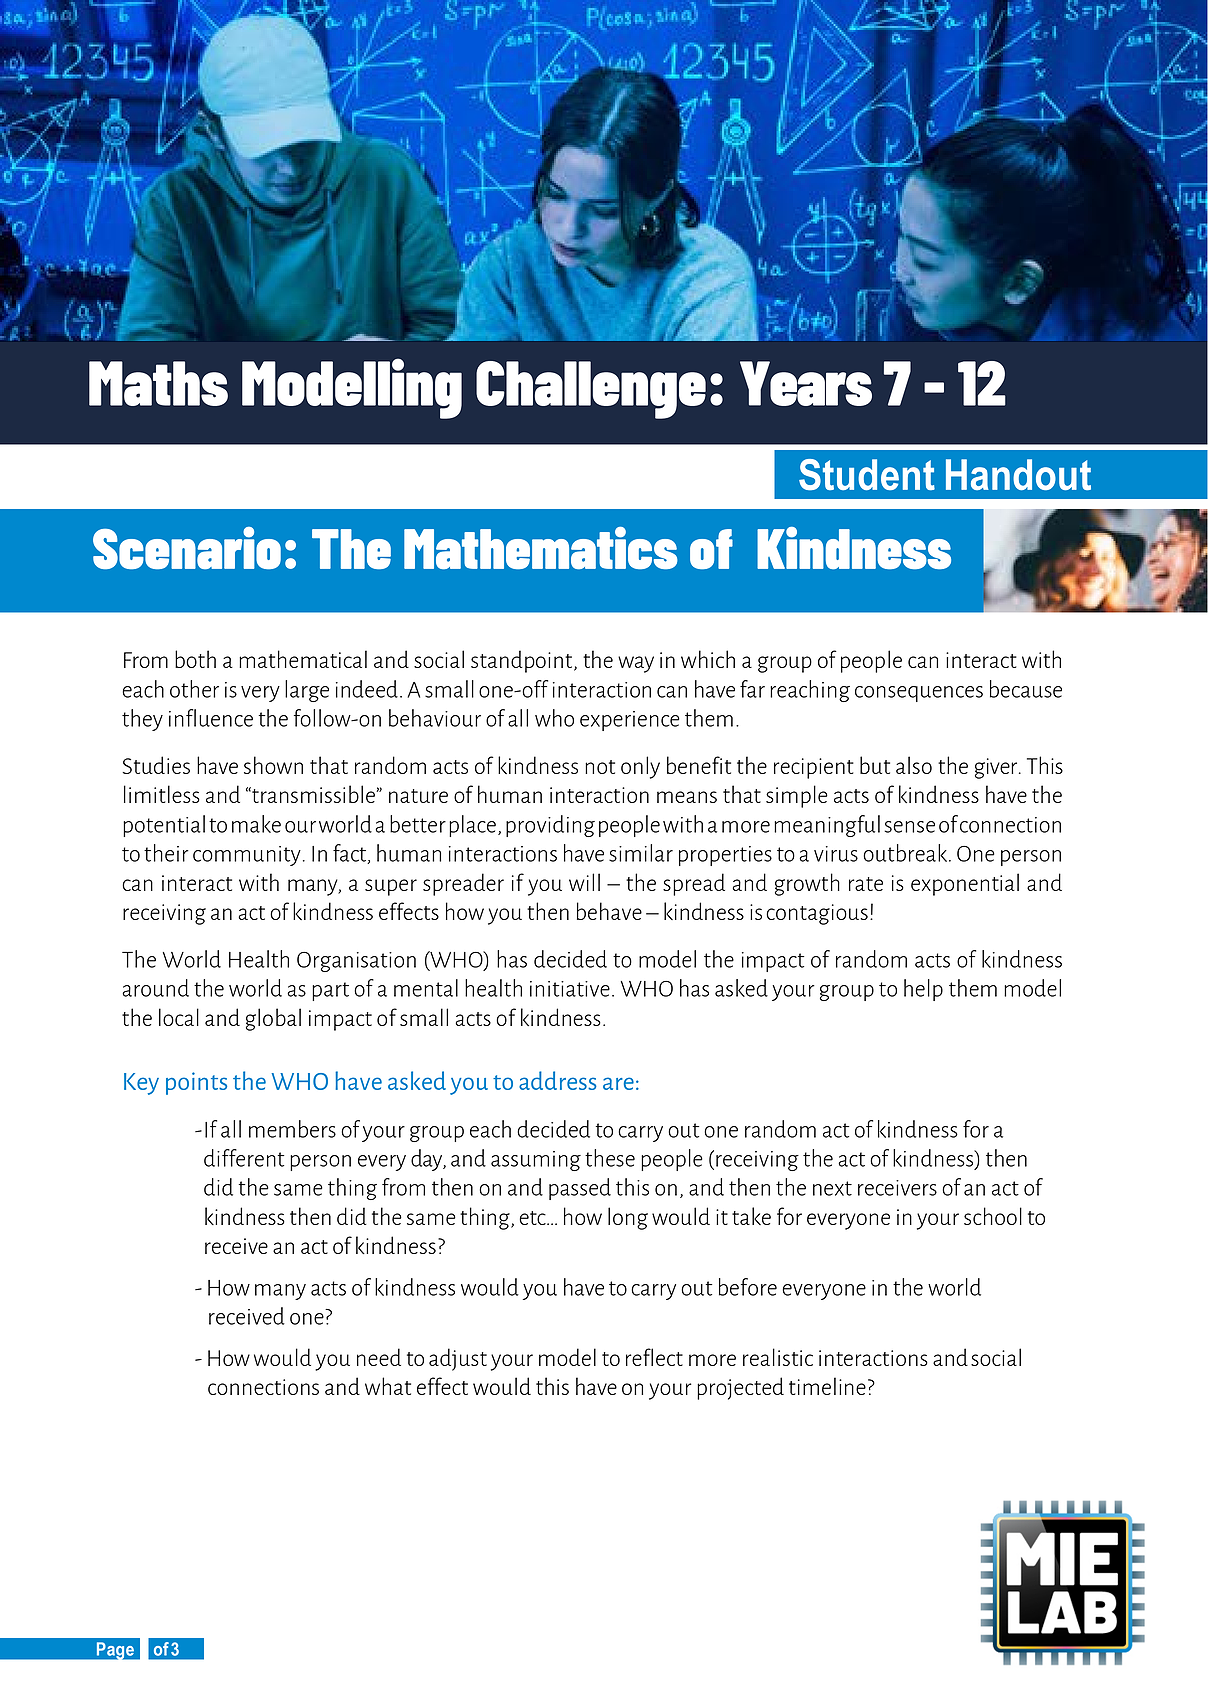 This document has height=1707, width=1208. Describe the element at coordinates (591, 390) in the document. I see `Challenge` at that location.
